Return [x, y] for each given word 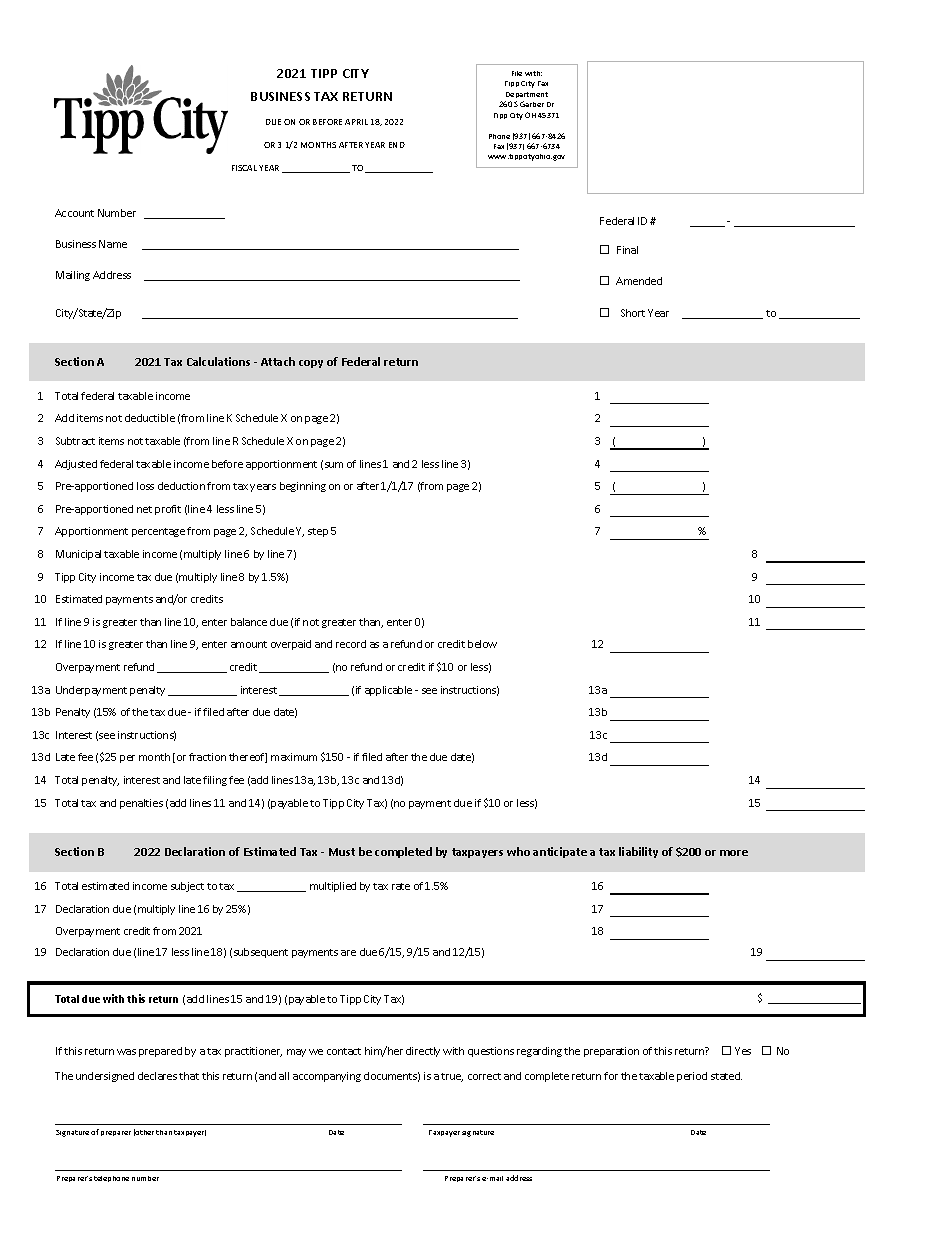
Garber [532, 104]
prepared [160, 1052]
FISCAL [244, 168]
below [482, 644]
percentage [158, 532]
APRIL [356, 122]
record [351, 644]
